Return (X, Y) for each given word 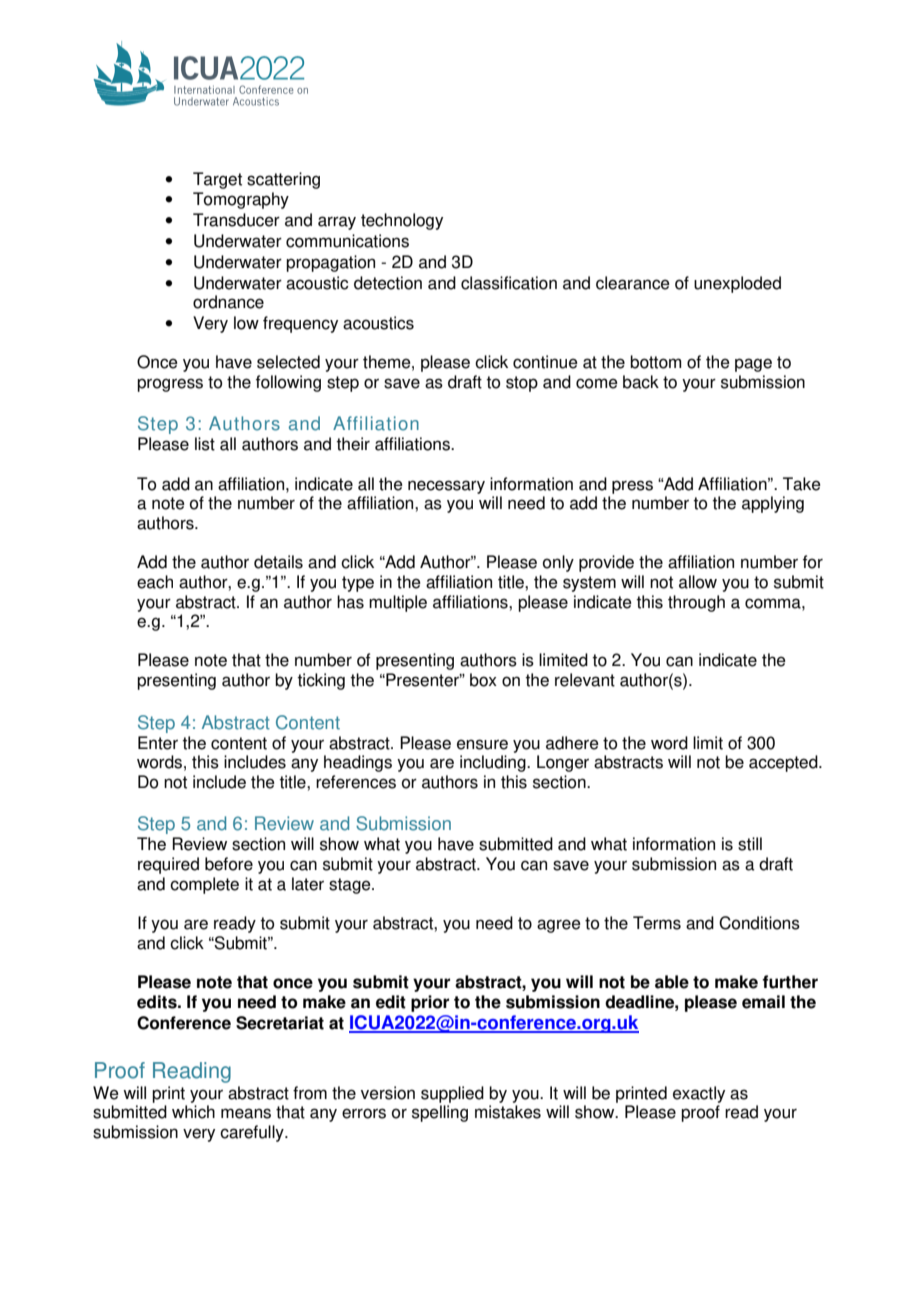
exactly (699, 1094)
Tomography (241, 200)
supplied (452, 1094)
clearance (633, 283)
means (246, 1113)
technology (402, 221)
